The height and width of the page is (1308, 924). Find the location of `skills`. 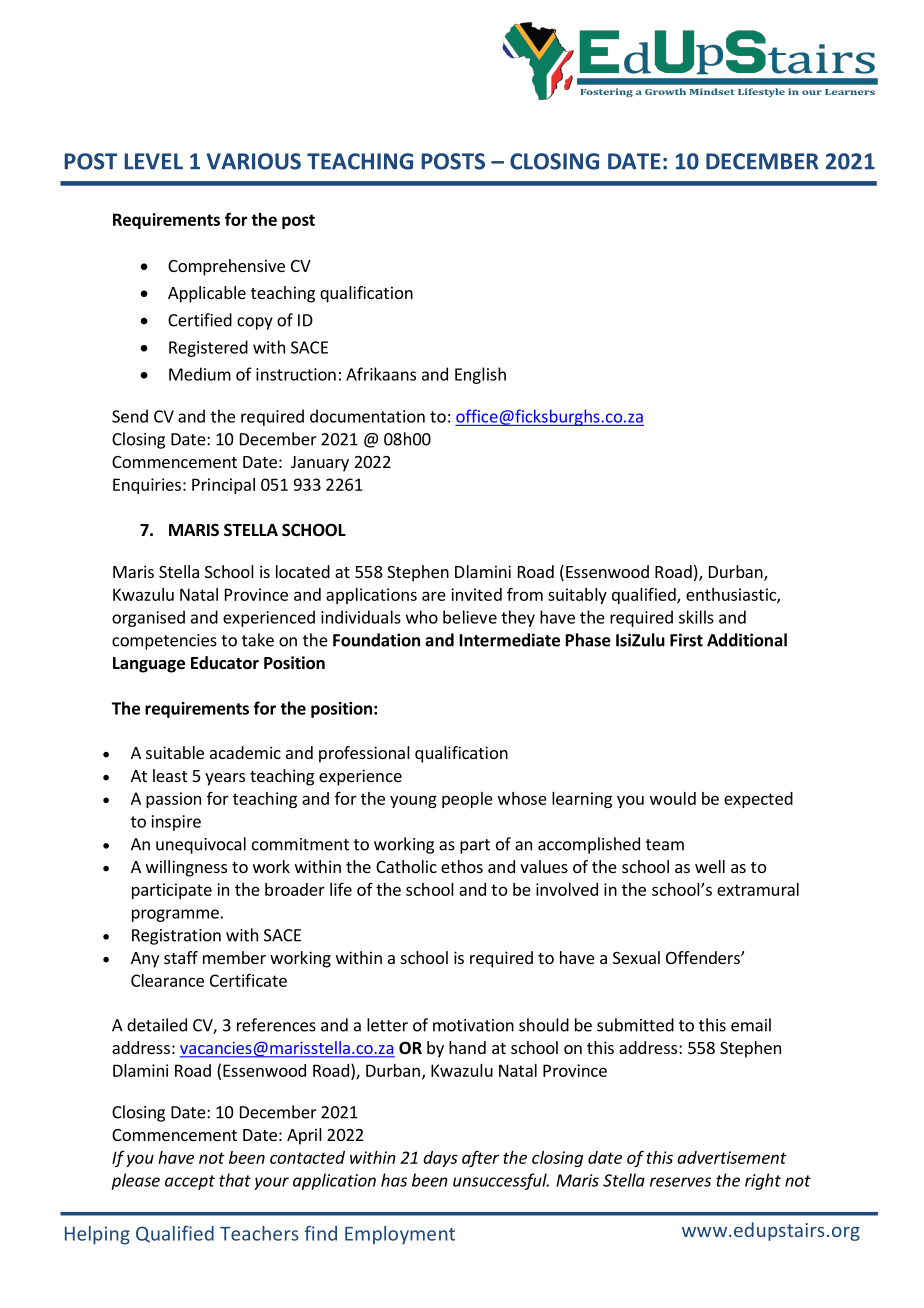

skills is located at coordinates (696, 617).
